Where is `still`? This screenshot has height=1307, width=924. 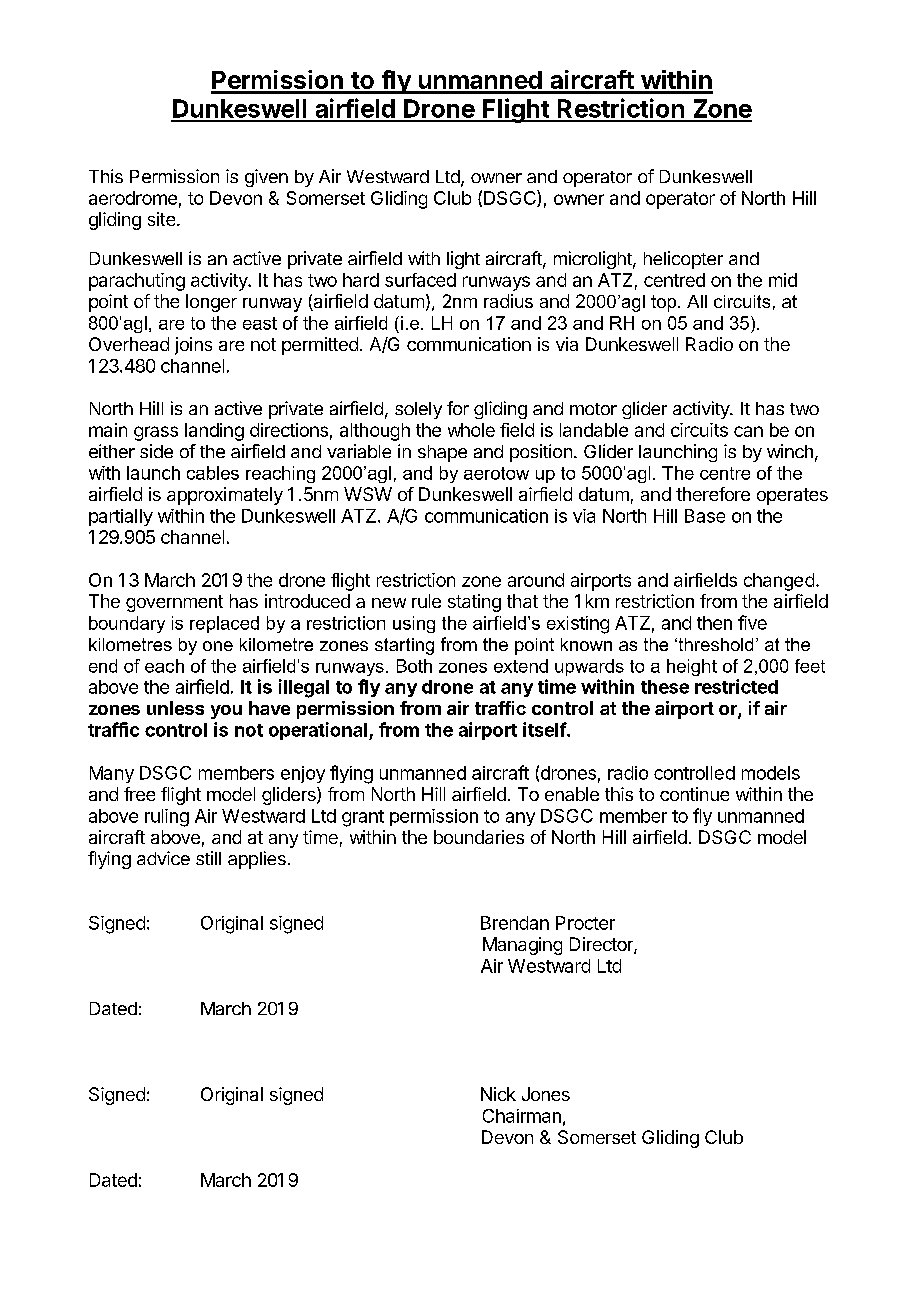
still is located at coordinates (208, 858).
